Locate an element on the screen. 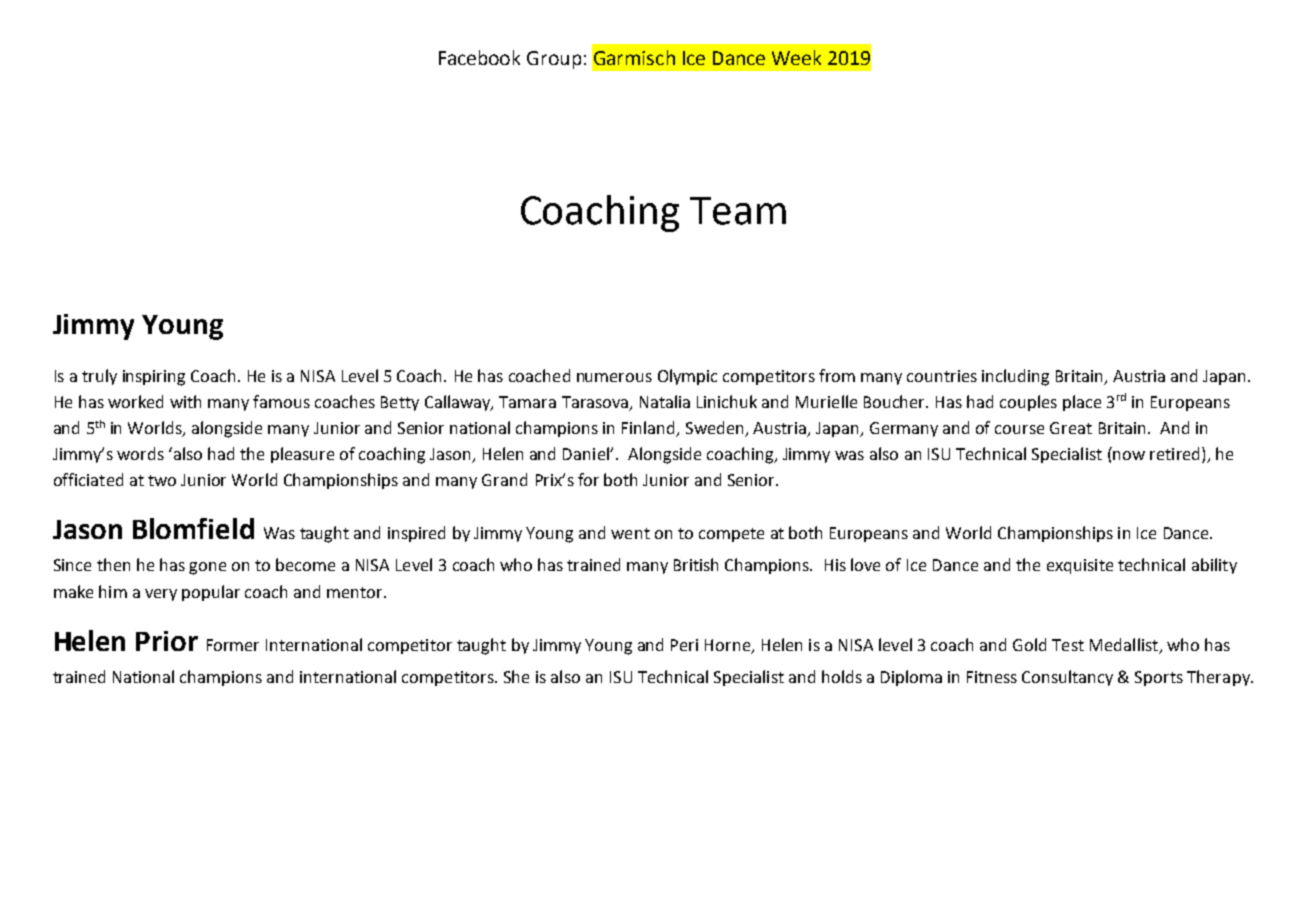  Week is located at coordinates (796, 57).
